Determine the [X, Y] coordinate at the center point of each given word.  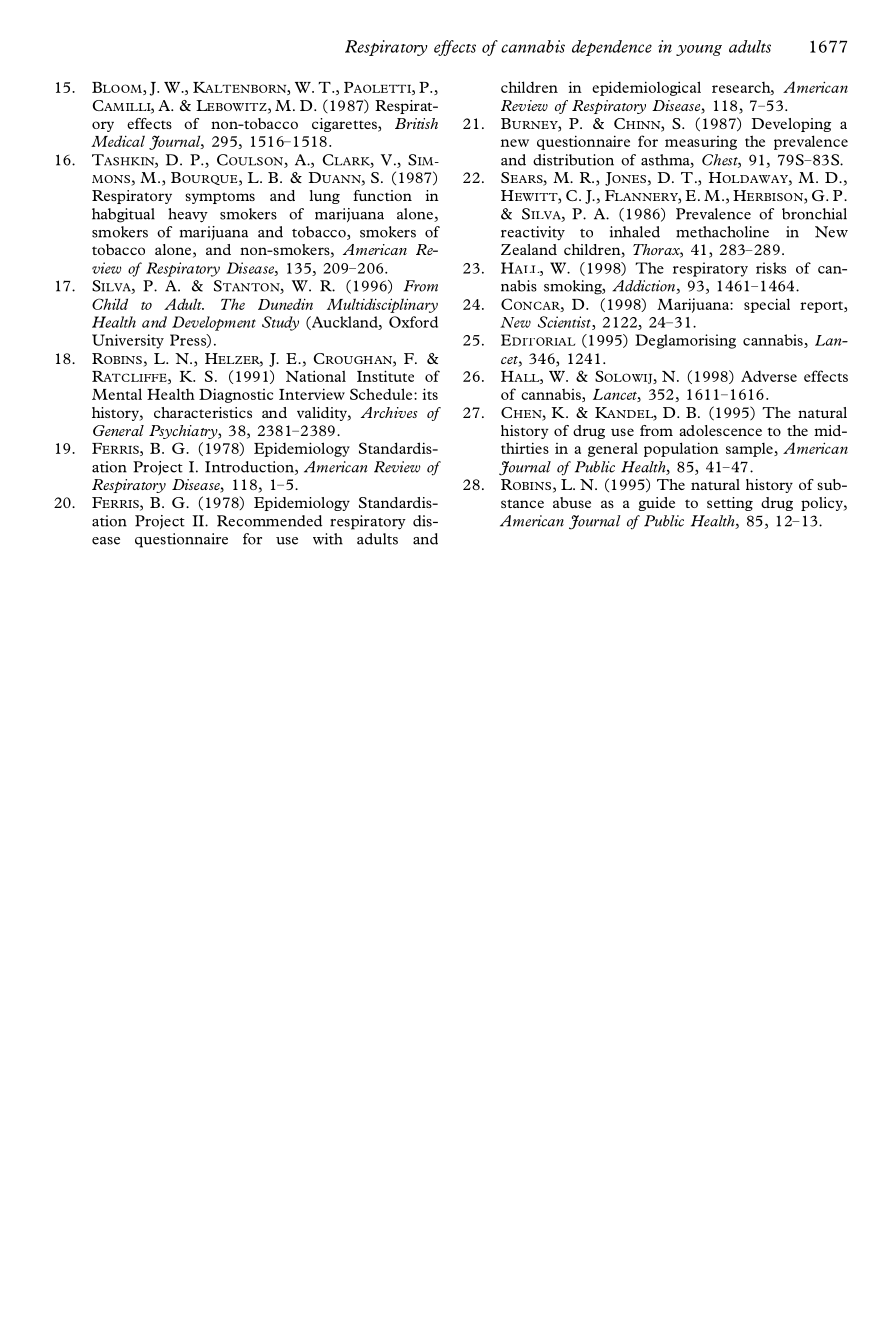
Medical [118, 141]
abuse [572, 502]
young [699, 50]
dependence [612, 48]
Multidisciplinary [382, 305]
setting [730, 504]
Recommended [270, 521]
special [767, 305]
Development [214, 323]
